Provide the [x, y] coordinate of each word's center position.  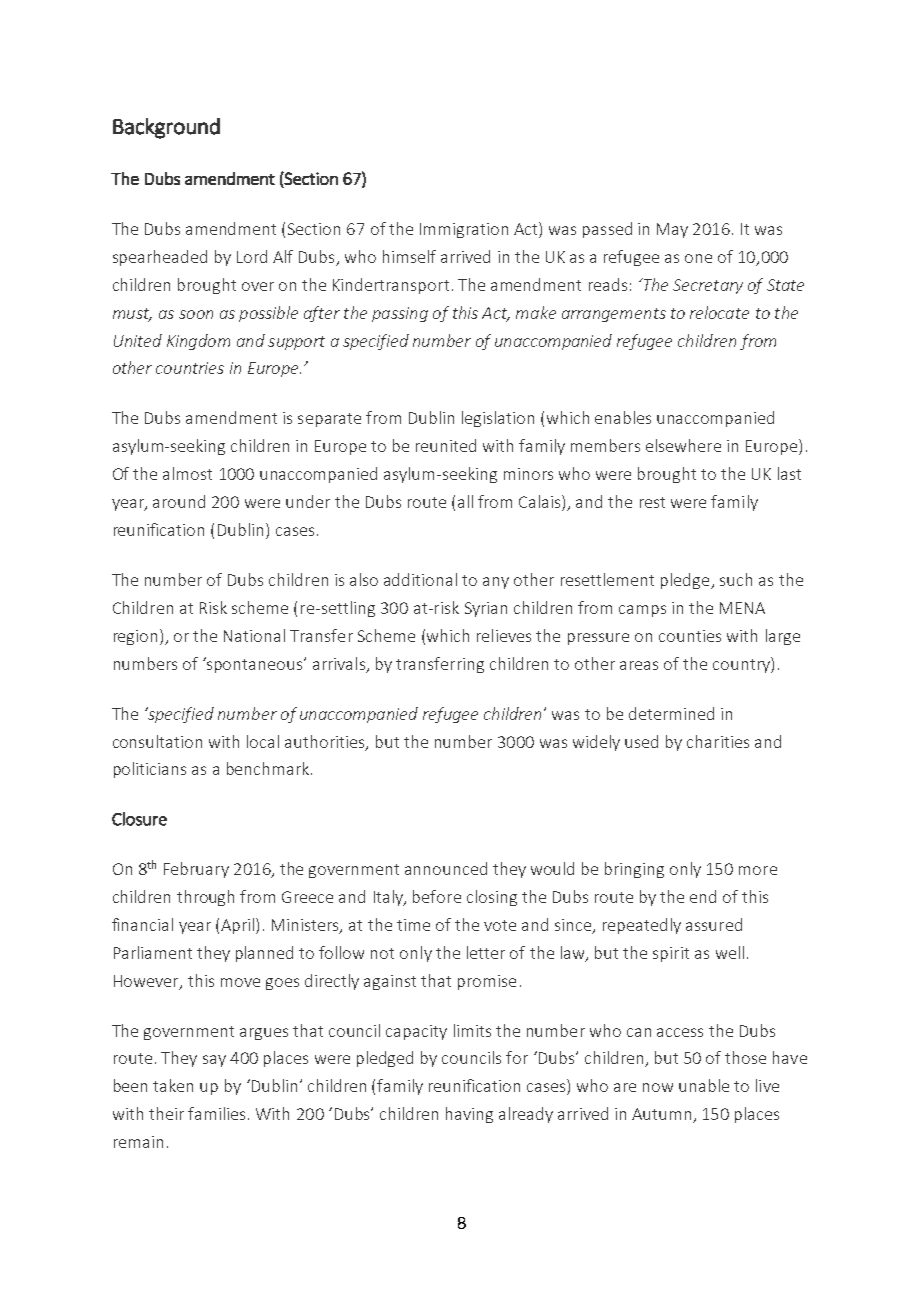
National [254, 635]
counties [690, 636]
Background [166, 128]
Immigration [464, 230]
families [216, 1113]
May [672, 230]
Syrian [486, 609]
